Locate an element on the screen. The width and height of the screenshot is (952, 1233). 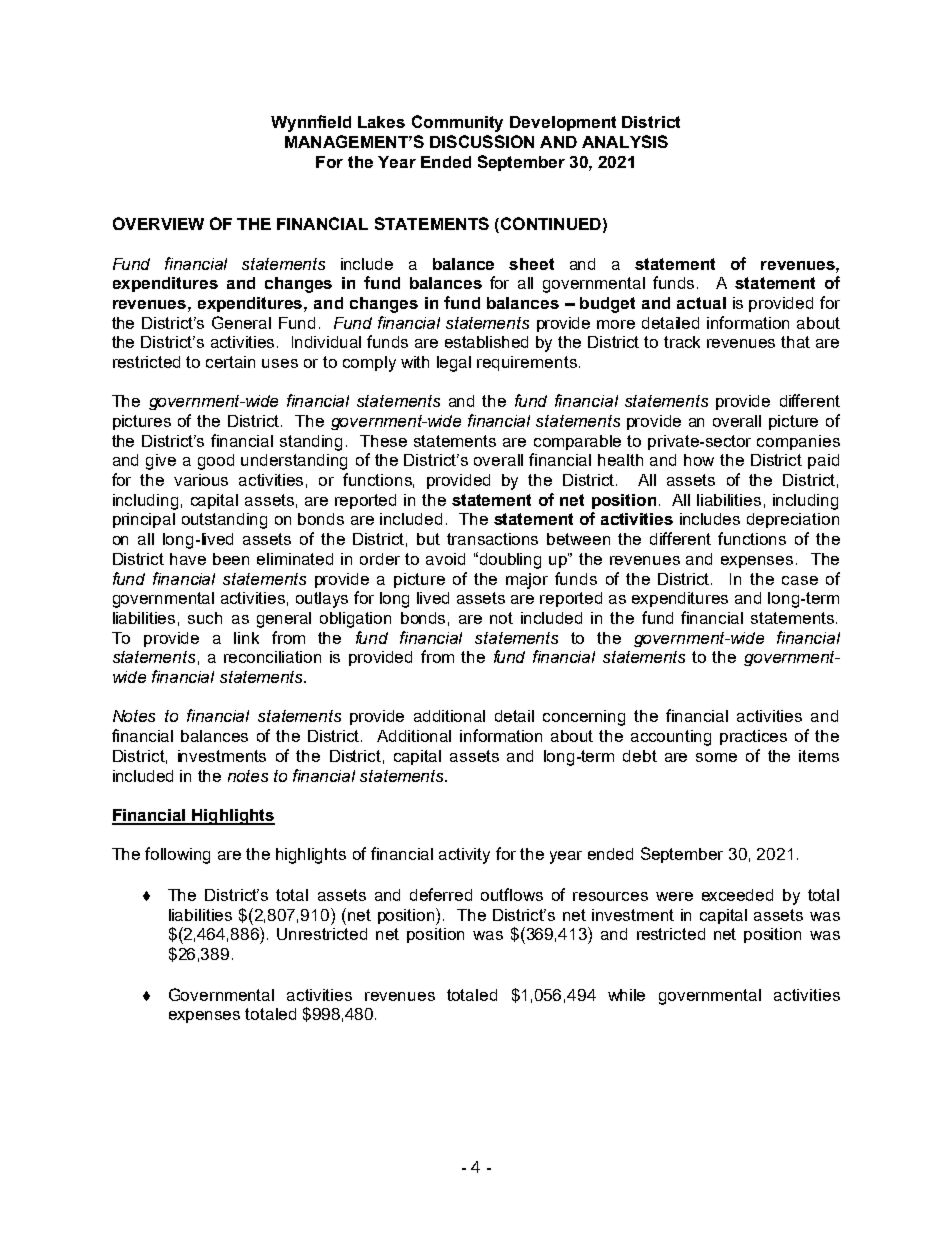
DISCUSSION is located at coordinates (482, 141).
